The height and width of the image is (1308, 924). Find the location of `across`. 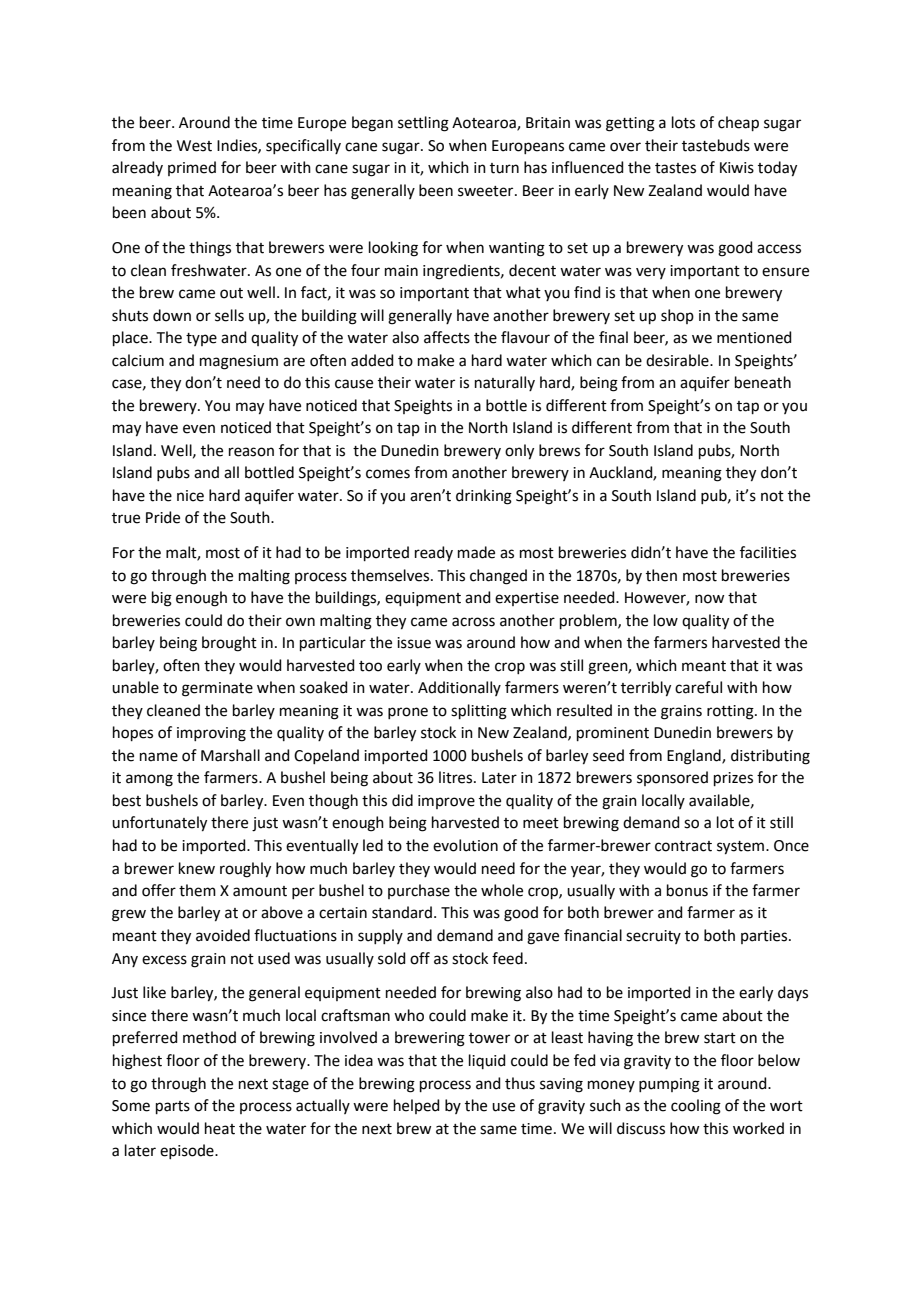

across is located at coordinates (473, 622).
